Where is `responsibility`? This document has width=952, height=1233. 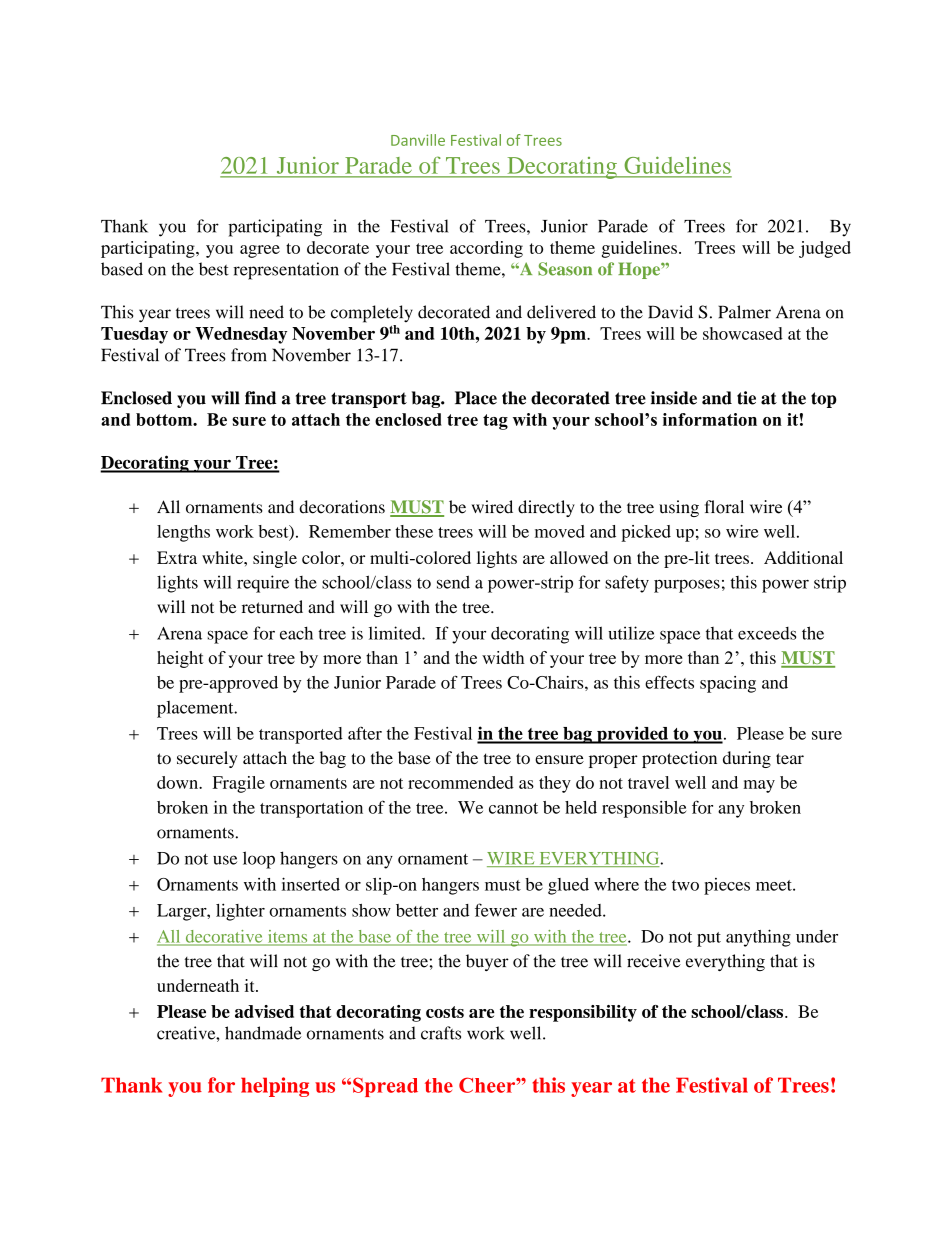
responsibility is located at coordinates (583, 1013).
